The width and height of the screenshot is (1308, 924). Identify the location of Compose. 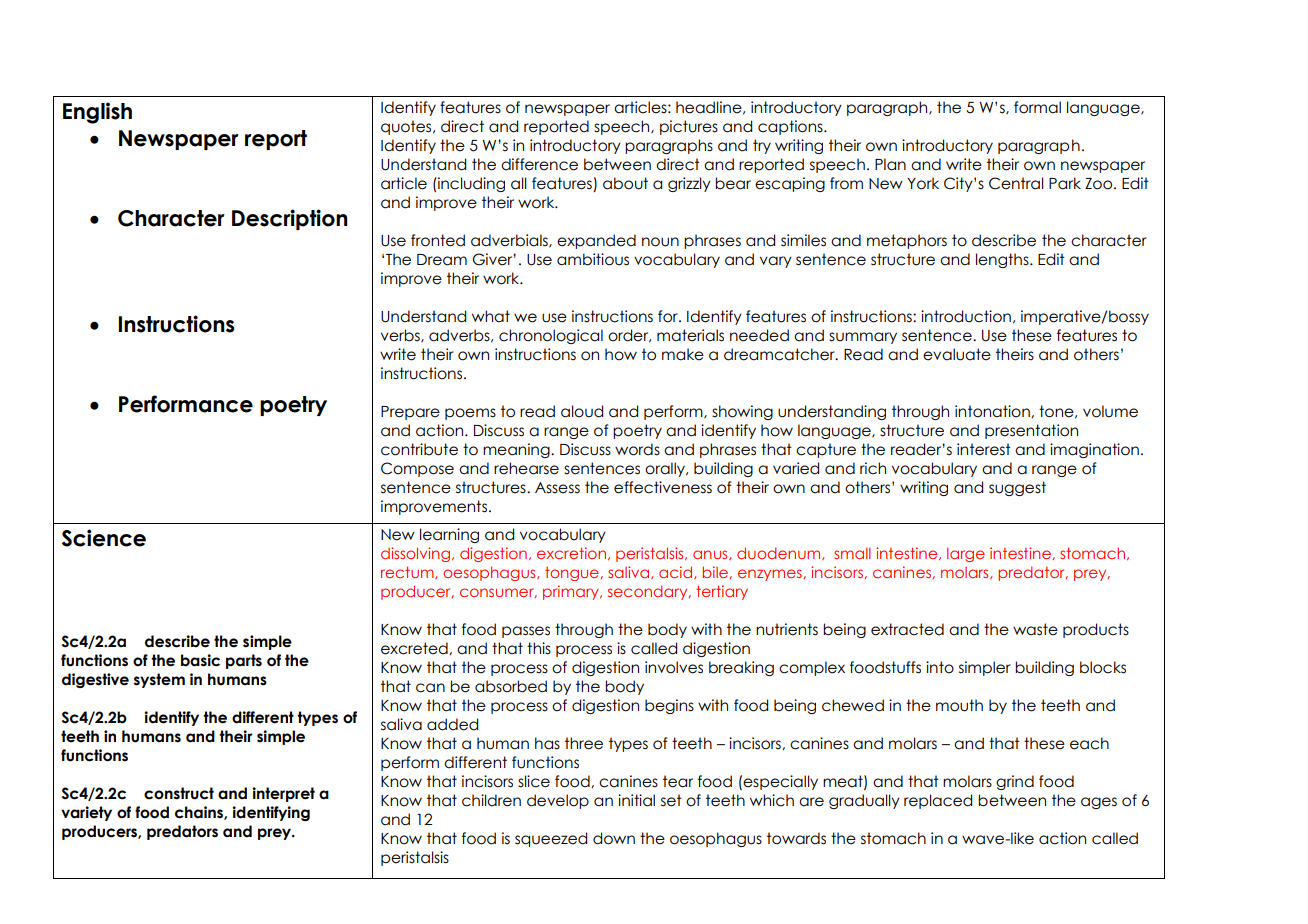
(417, 469).
